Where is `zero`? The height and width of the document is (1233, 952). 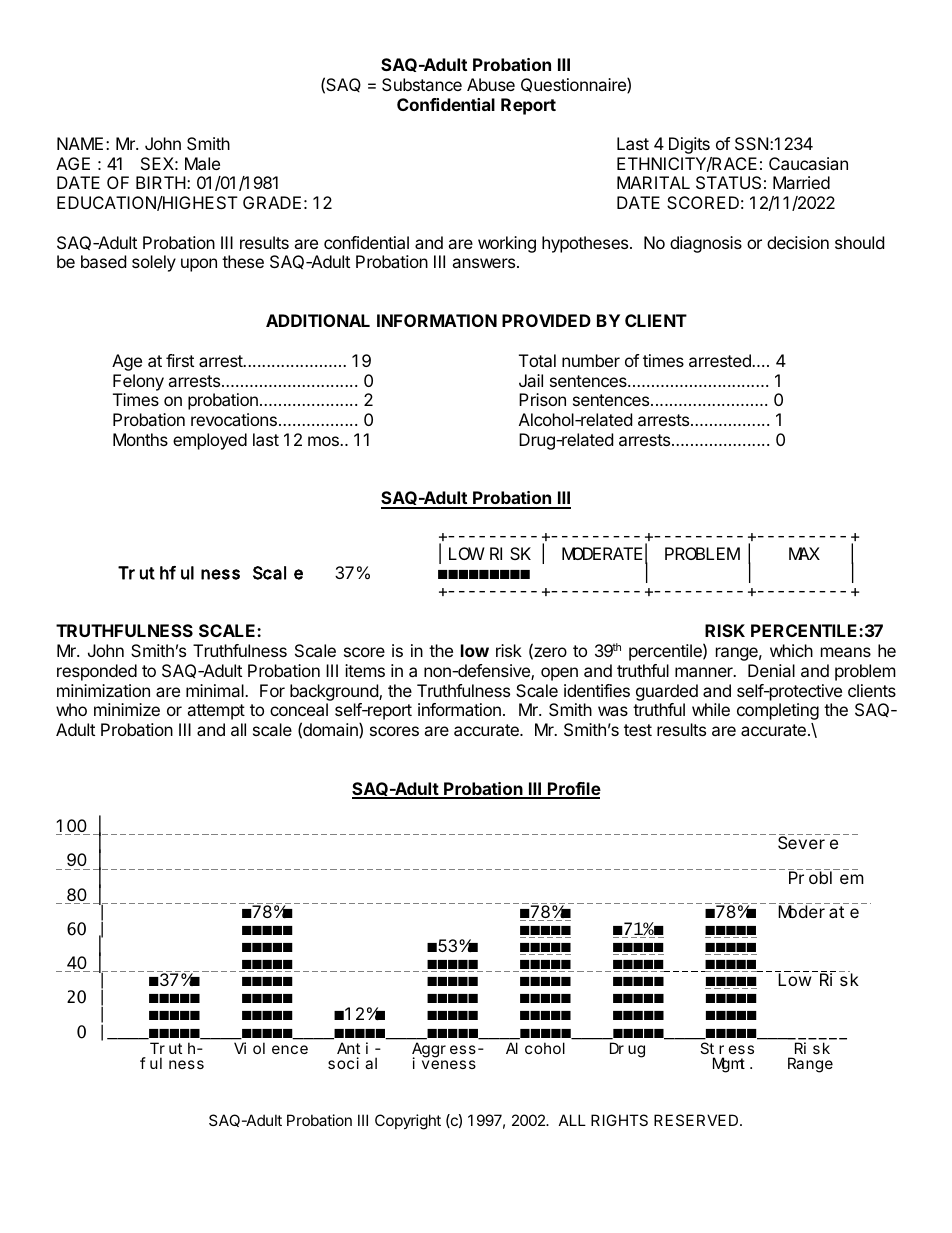 zero is located at coordinates (549, 653).
